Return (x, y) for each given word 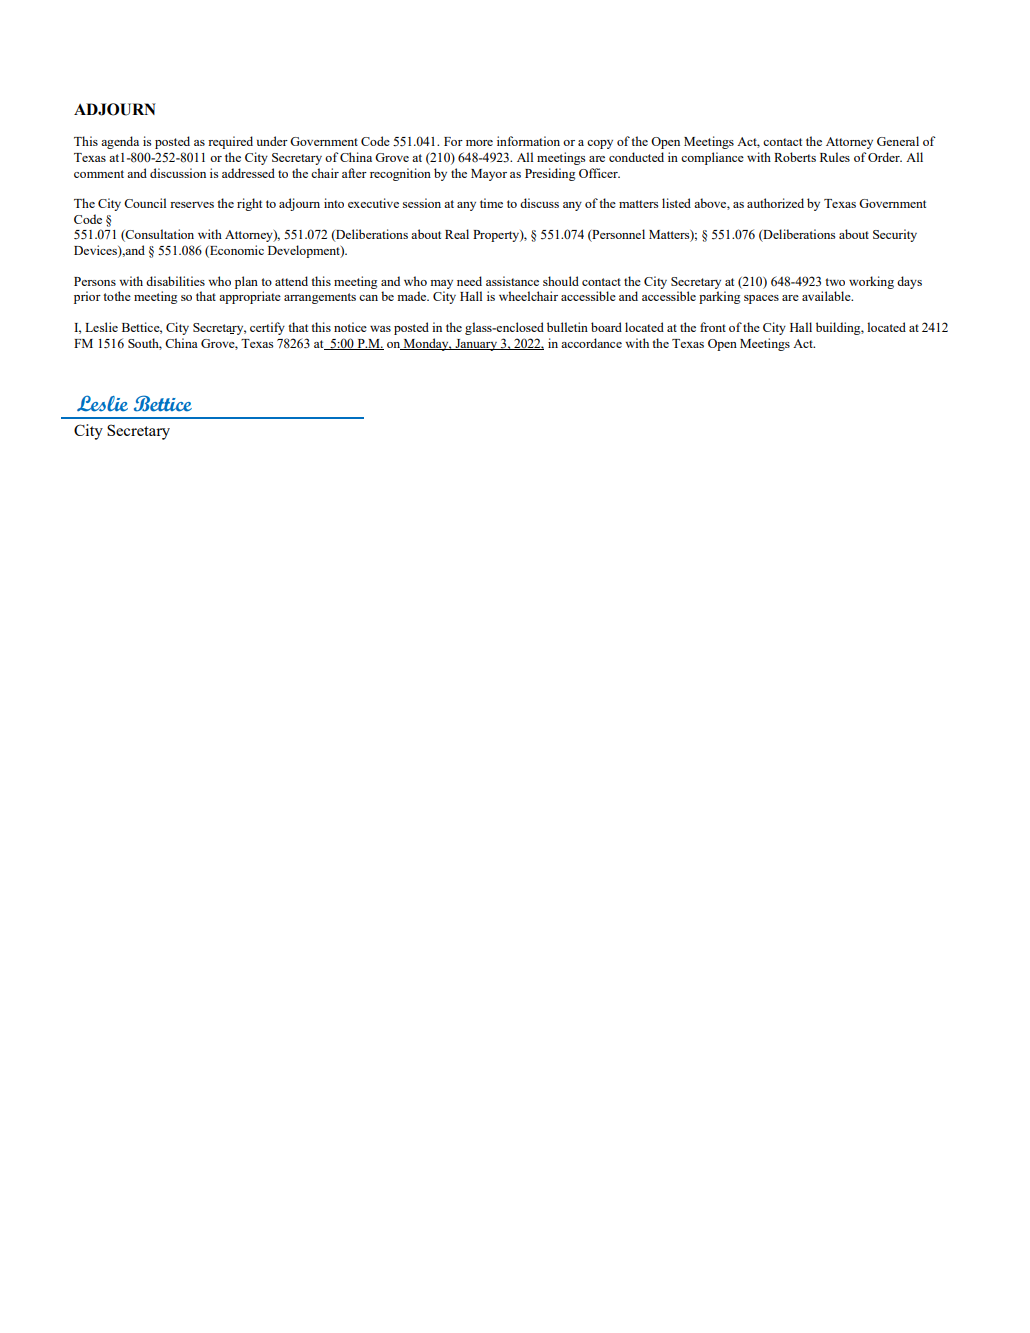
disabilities (175, 281)
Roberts (795, 157)
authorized (775, 203)
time (491, 203)
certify (267, 328)
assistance (512, 281)
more (479, 143)
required (230, 142)
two (835, 282)
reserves (192, 205)
